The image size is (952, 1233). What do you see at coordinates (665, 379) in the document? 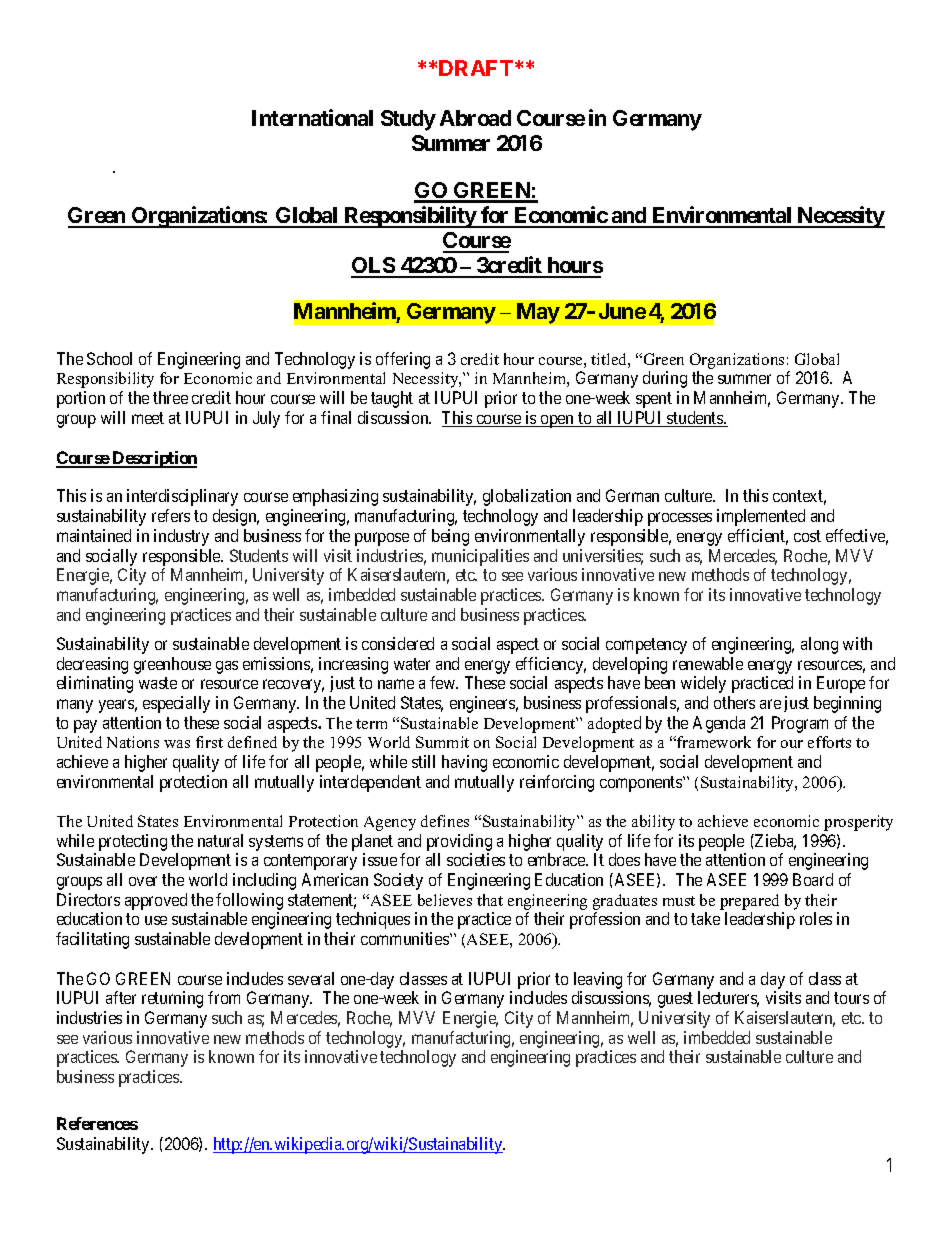
I see `during` at bounding box center [665, 379].
